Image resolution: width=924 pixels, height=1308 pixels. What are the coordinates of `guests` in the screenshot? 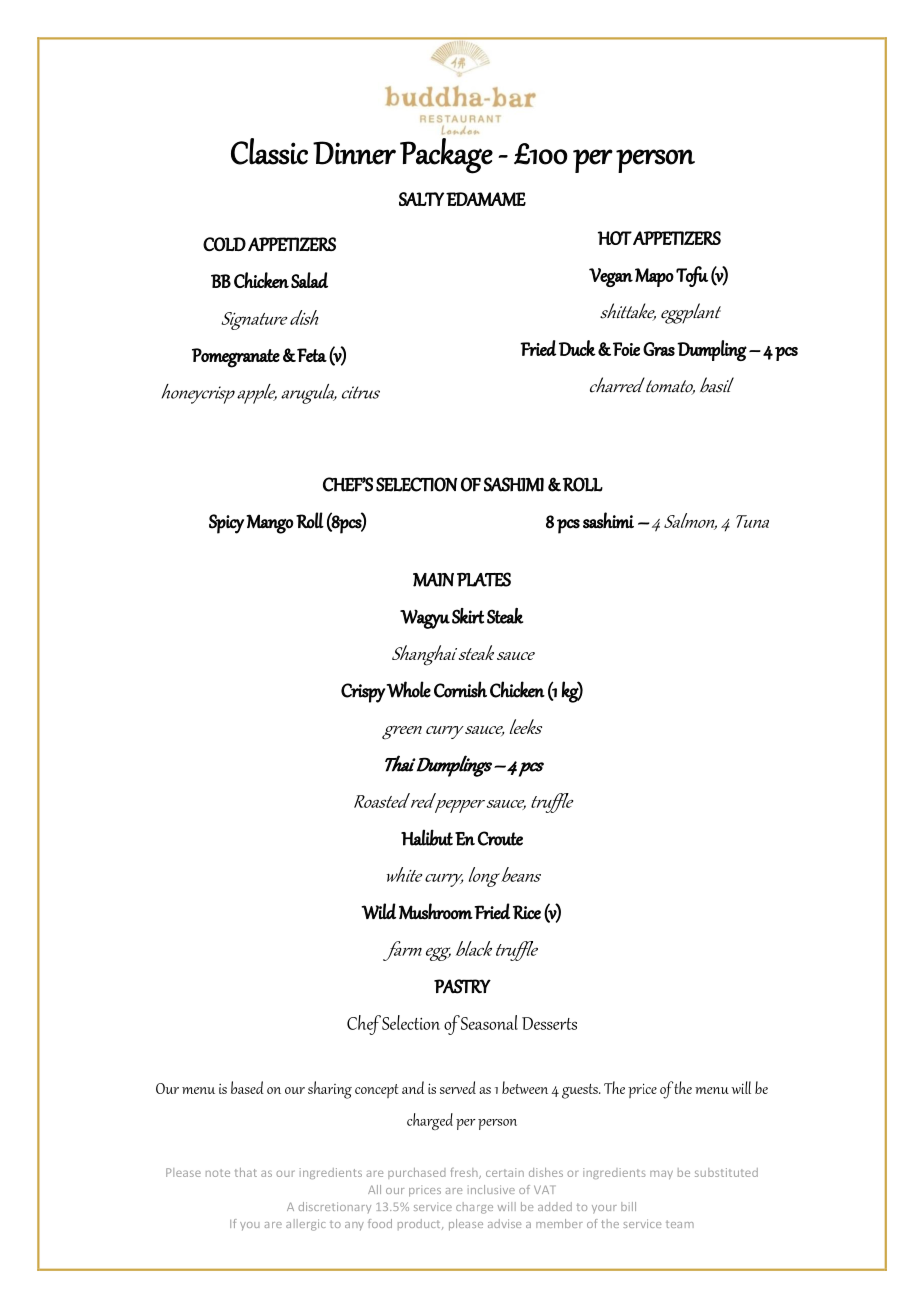 It's located at (581, 1091).
